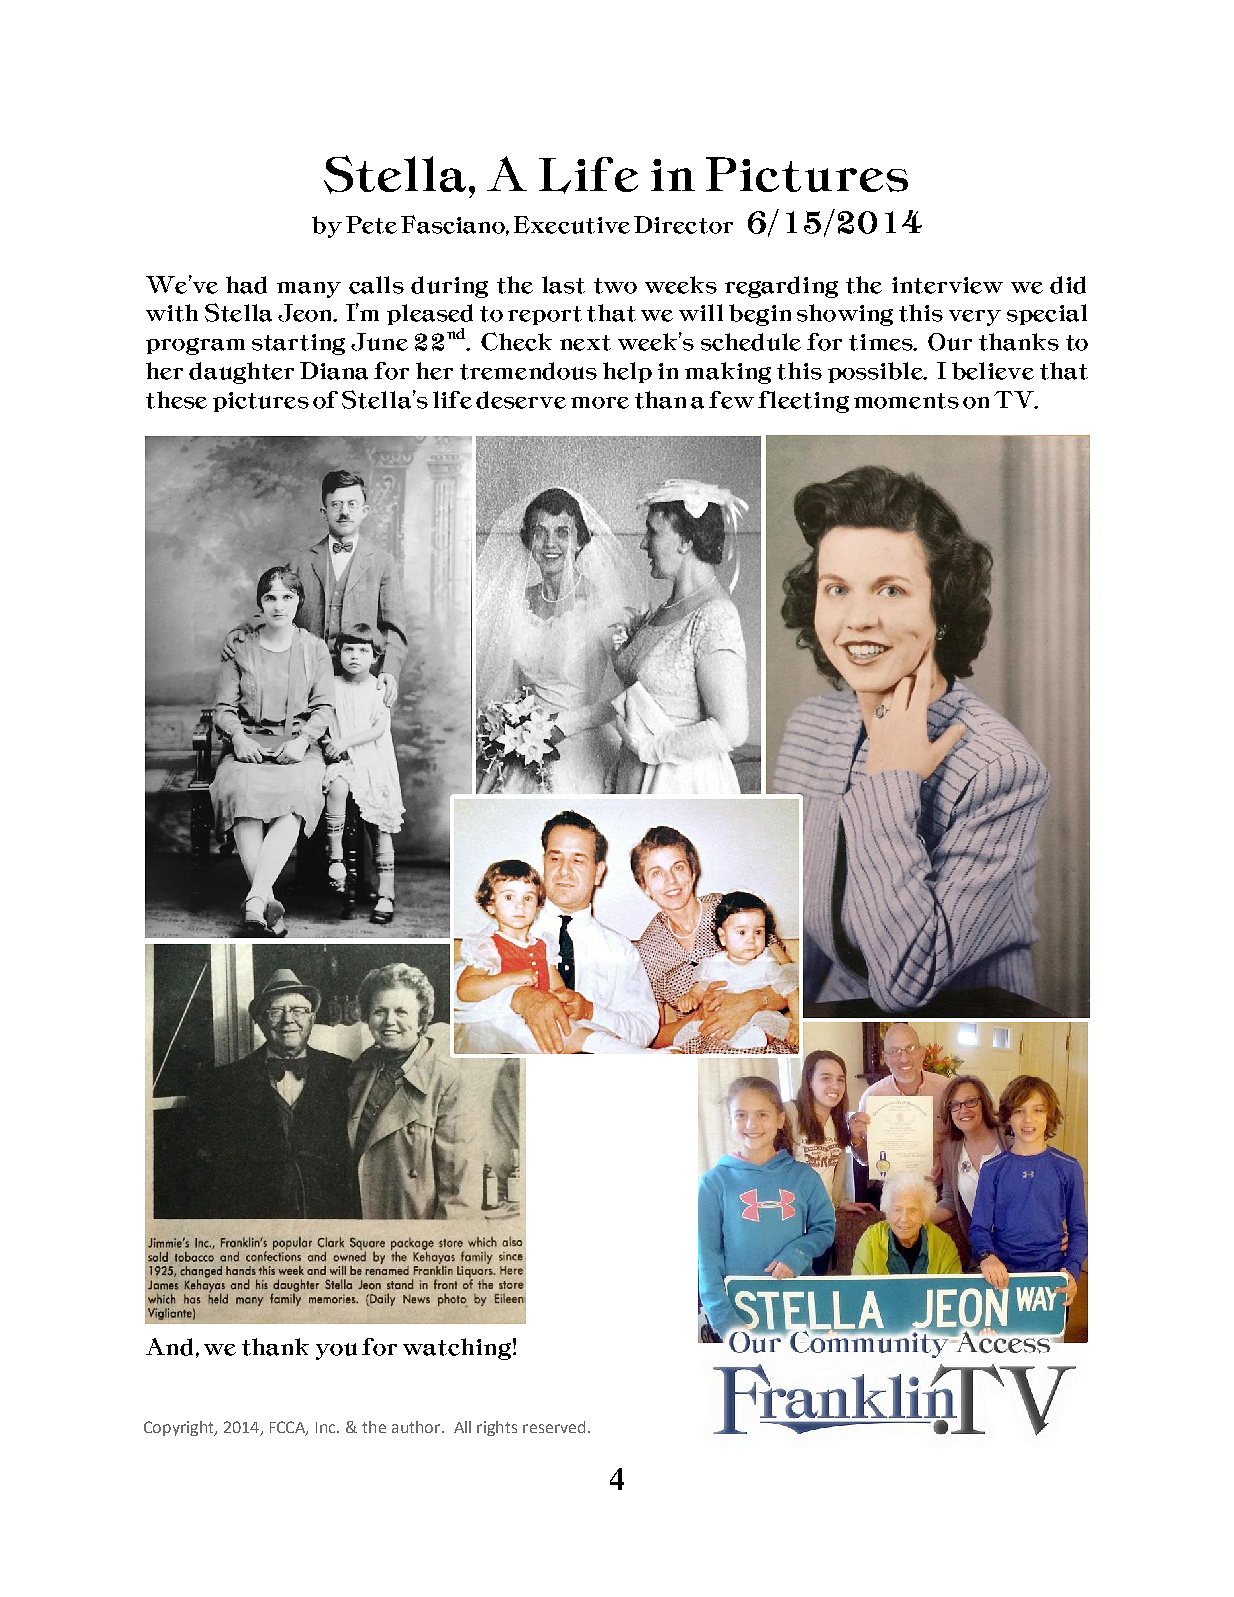  What do you see at coordinates (246, 285) in the screenshot?
I see `had` at bounding box center [246, 285].
